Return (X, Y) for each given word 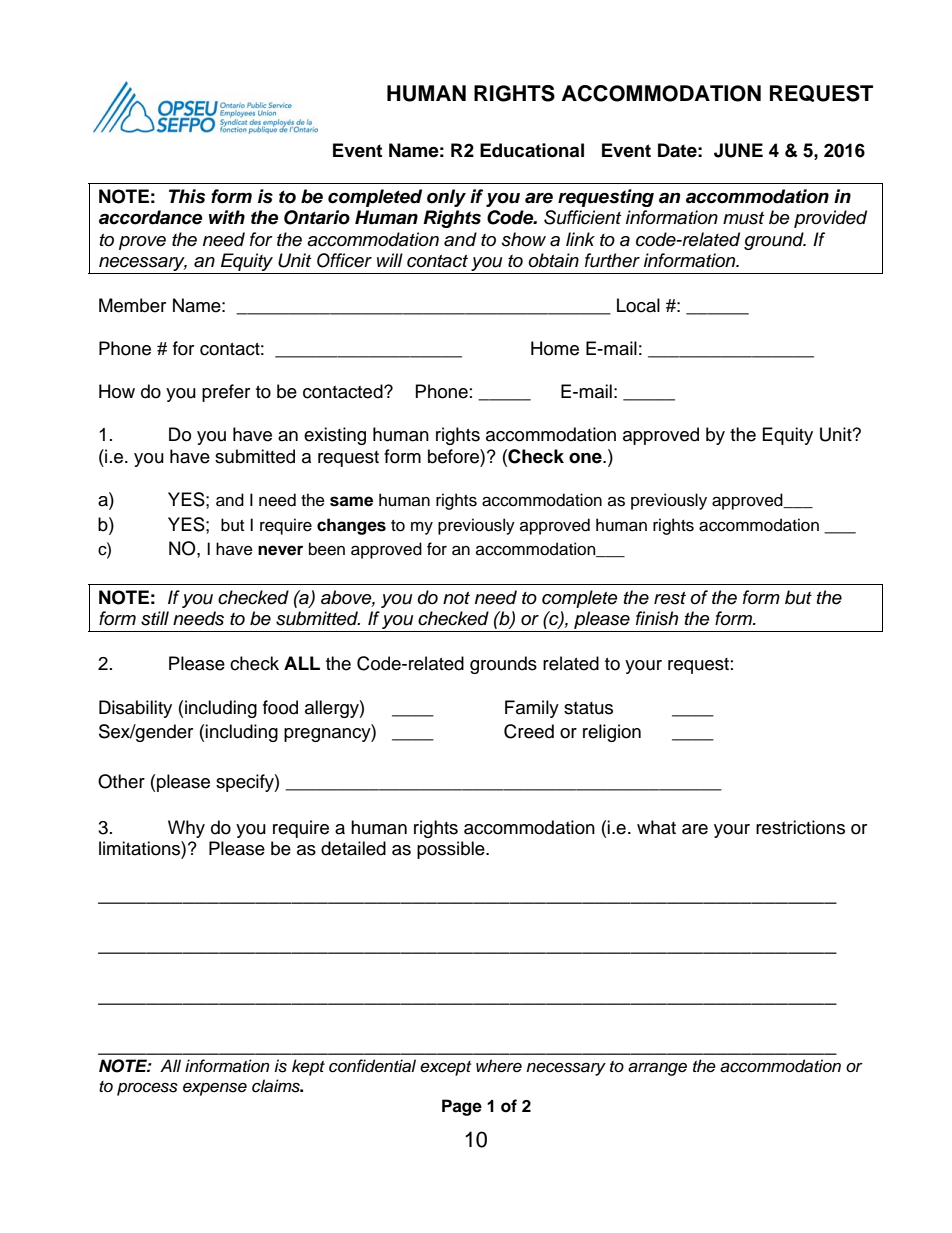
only (446, 198)
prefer (226, 393)
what (656, 827)
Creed (529, 731)
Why (186, 829)
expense (215, 1089)
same (351, 501)
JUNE (738, 150)
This (187, 196)
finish (657, 618)
